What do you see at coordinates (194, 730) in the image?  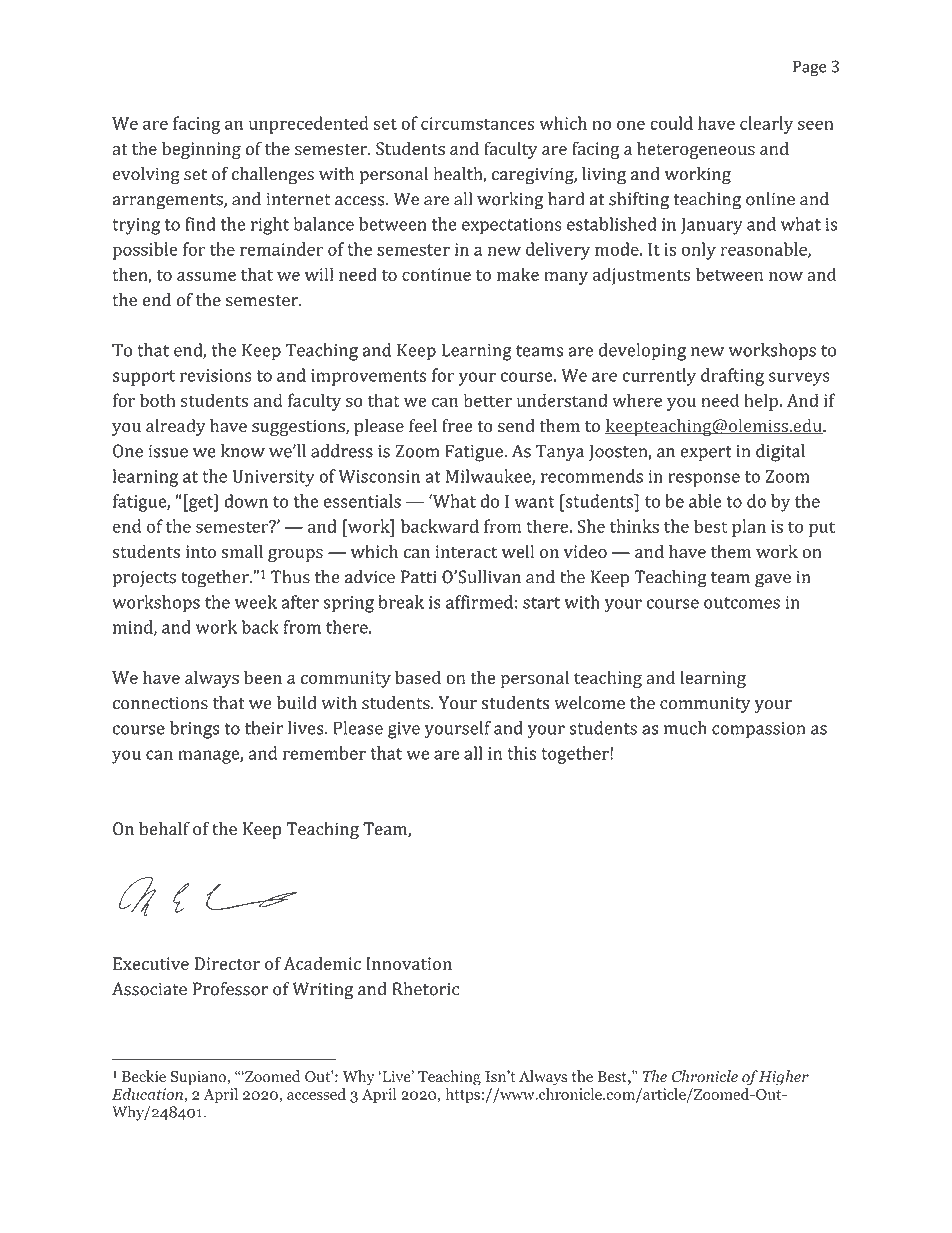 I see `brings` at bounding box center [194, 730].
